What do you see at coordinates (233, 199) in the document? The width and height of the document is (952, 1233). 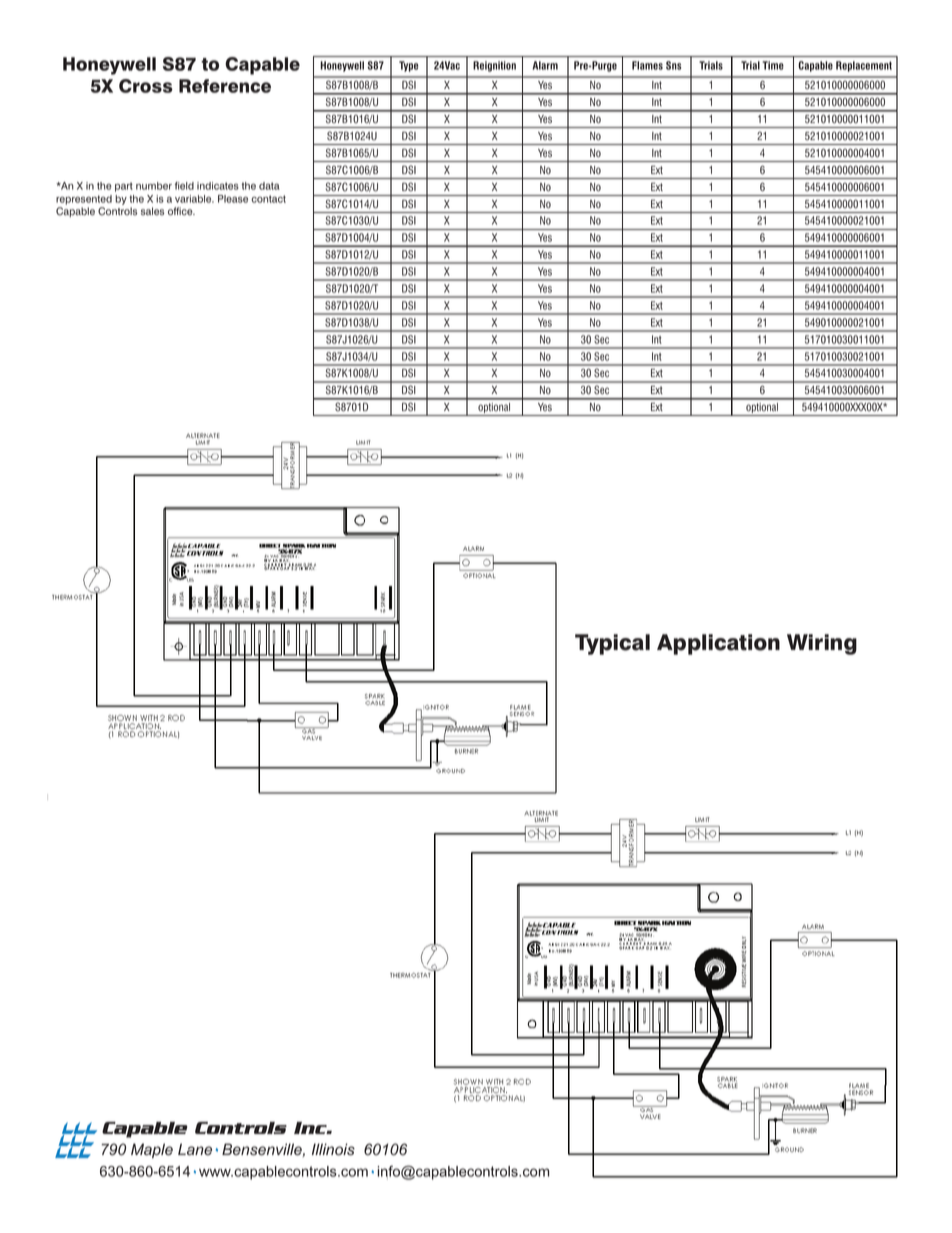 I see `Please` at bounding box center [233, 199].
